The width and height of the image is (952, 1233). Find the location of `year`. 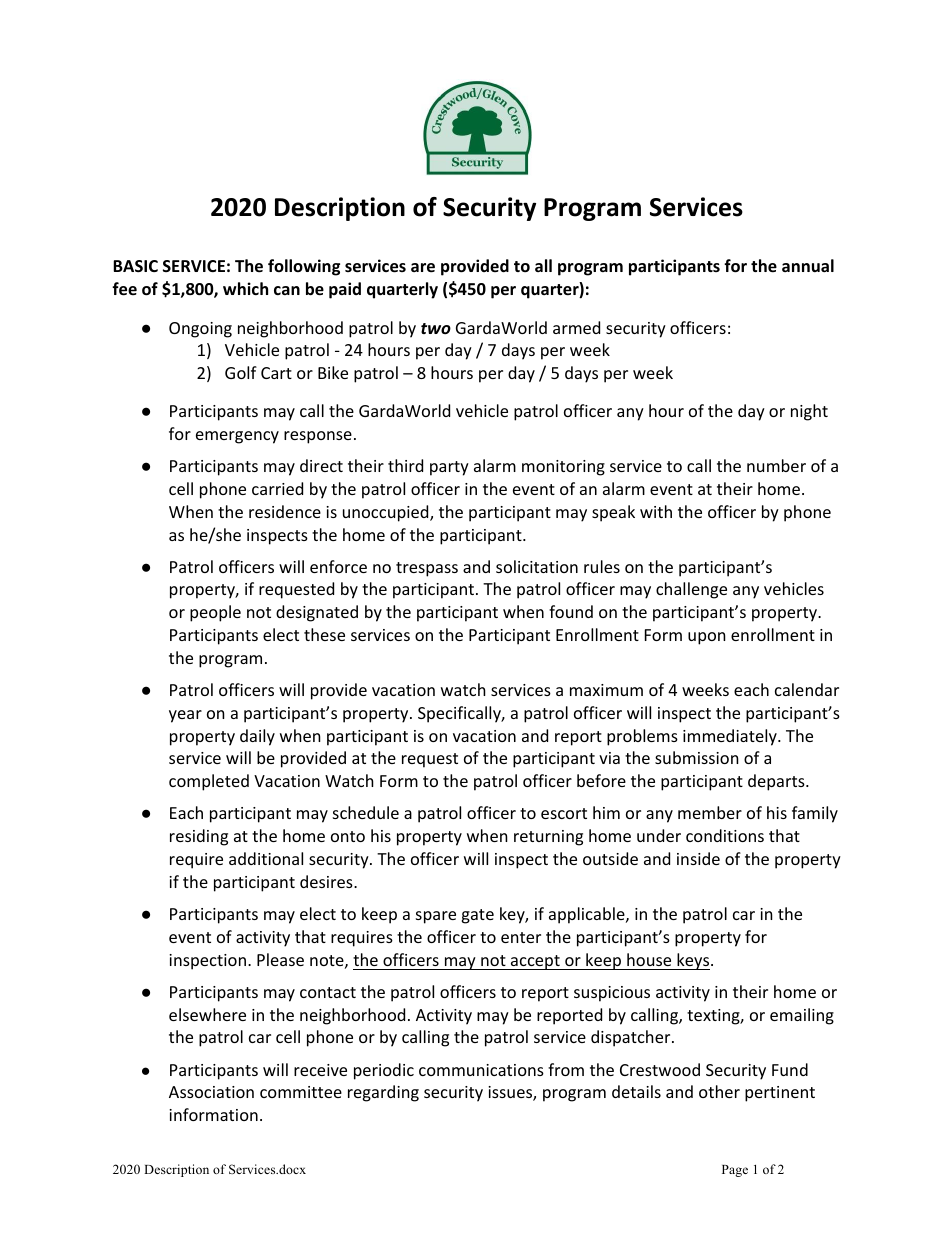

year is located at coordinates (185, 716).
